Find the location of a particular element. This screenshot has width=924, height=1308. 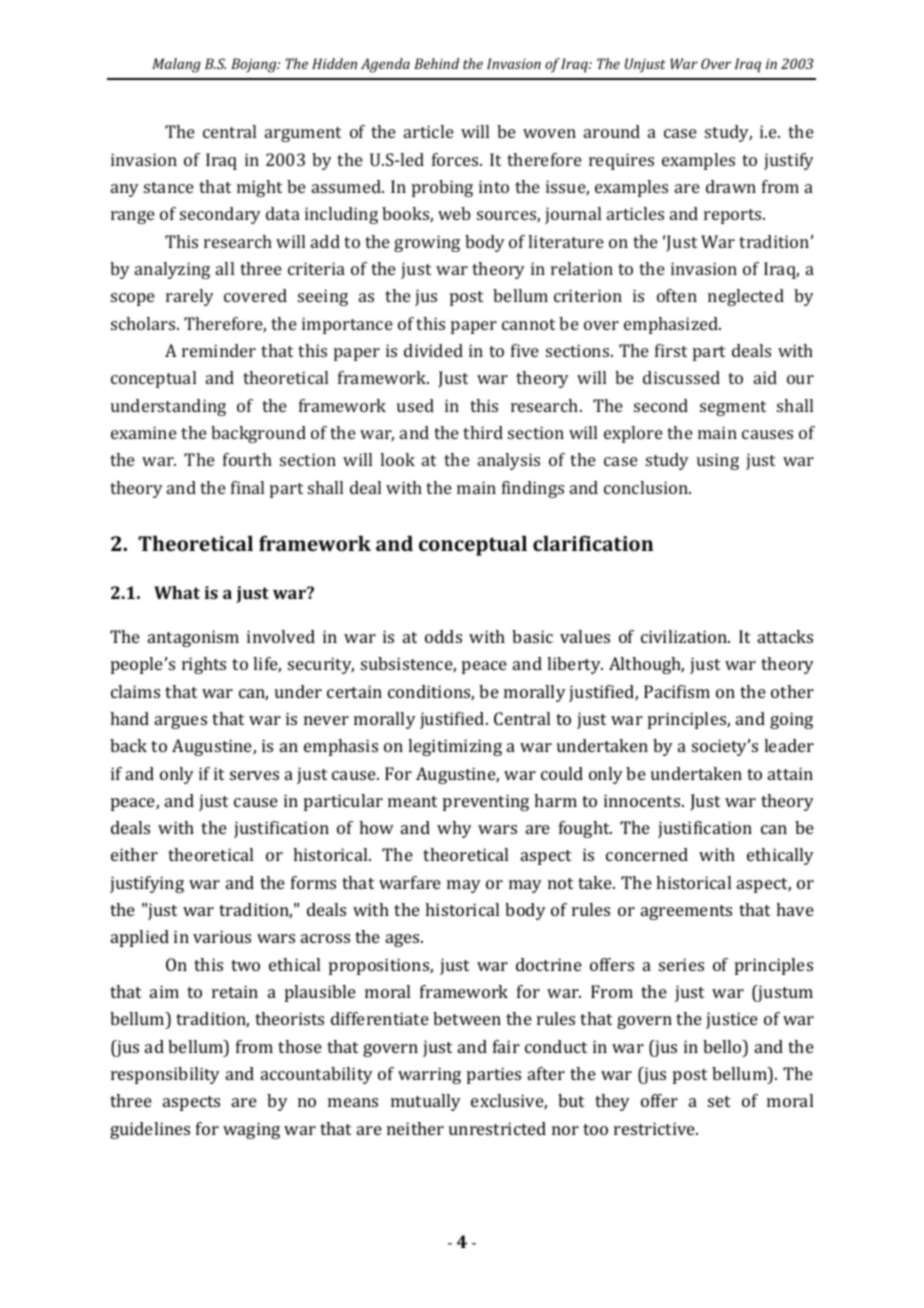

civilization is located at coordinates (685, 636).
